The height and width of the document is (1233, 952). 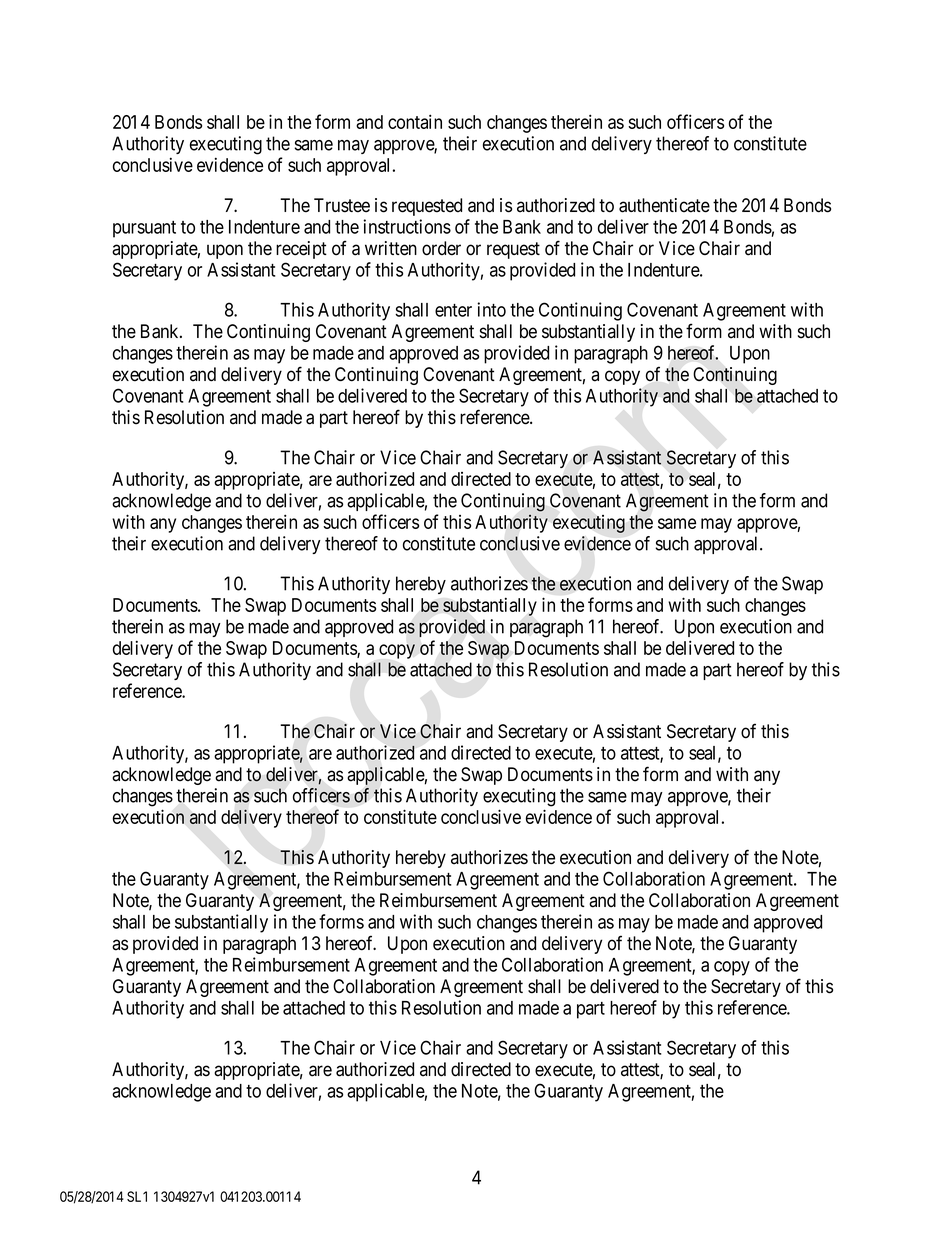 What do you see at coordinates (415, 121) in the document?
I see `contain` at bounding box center [415, 121].
